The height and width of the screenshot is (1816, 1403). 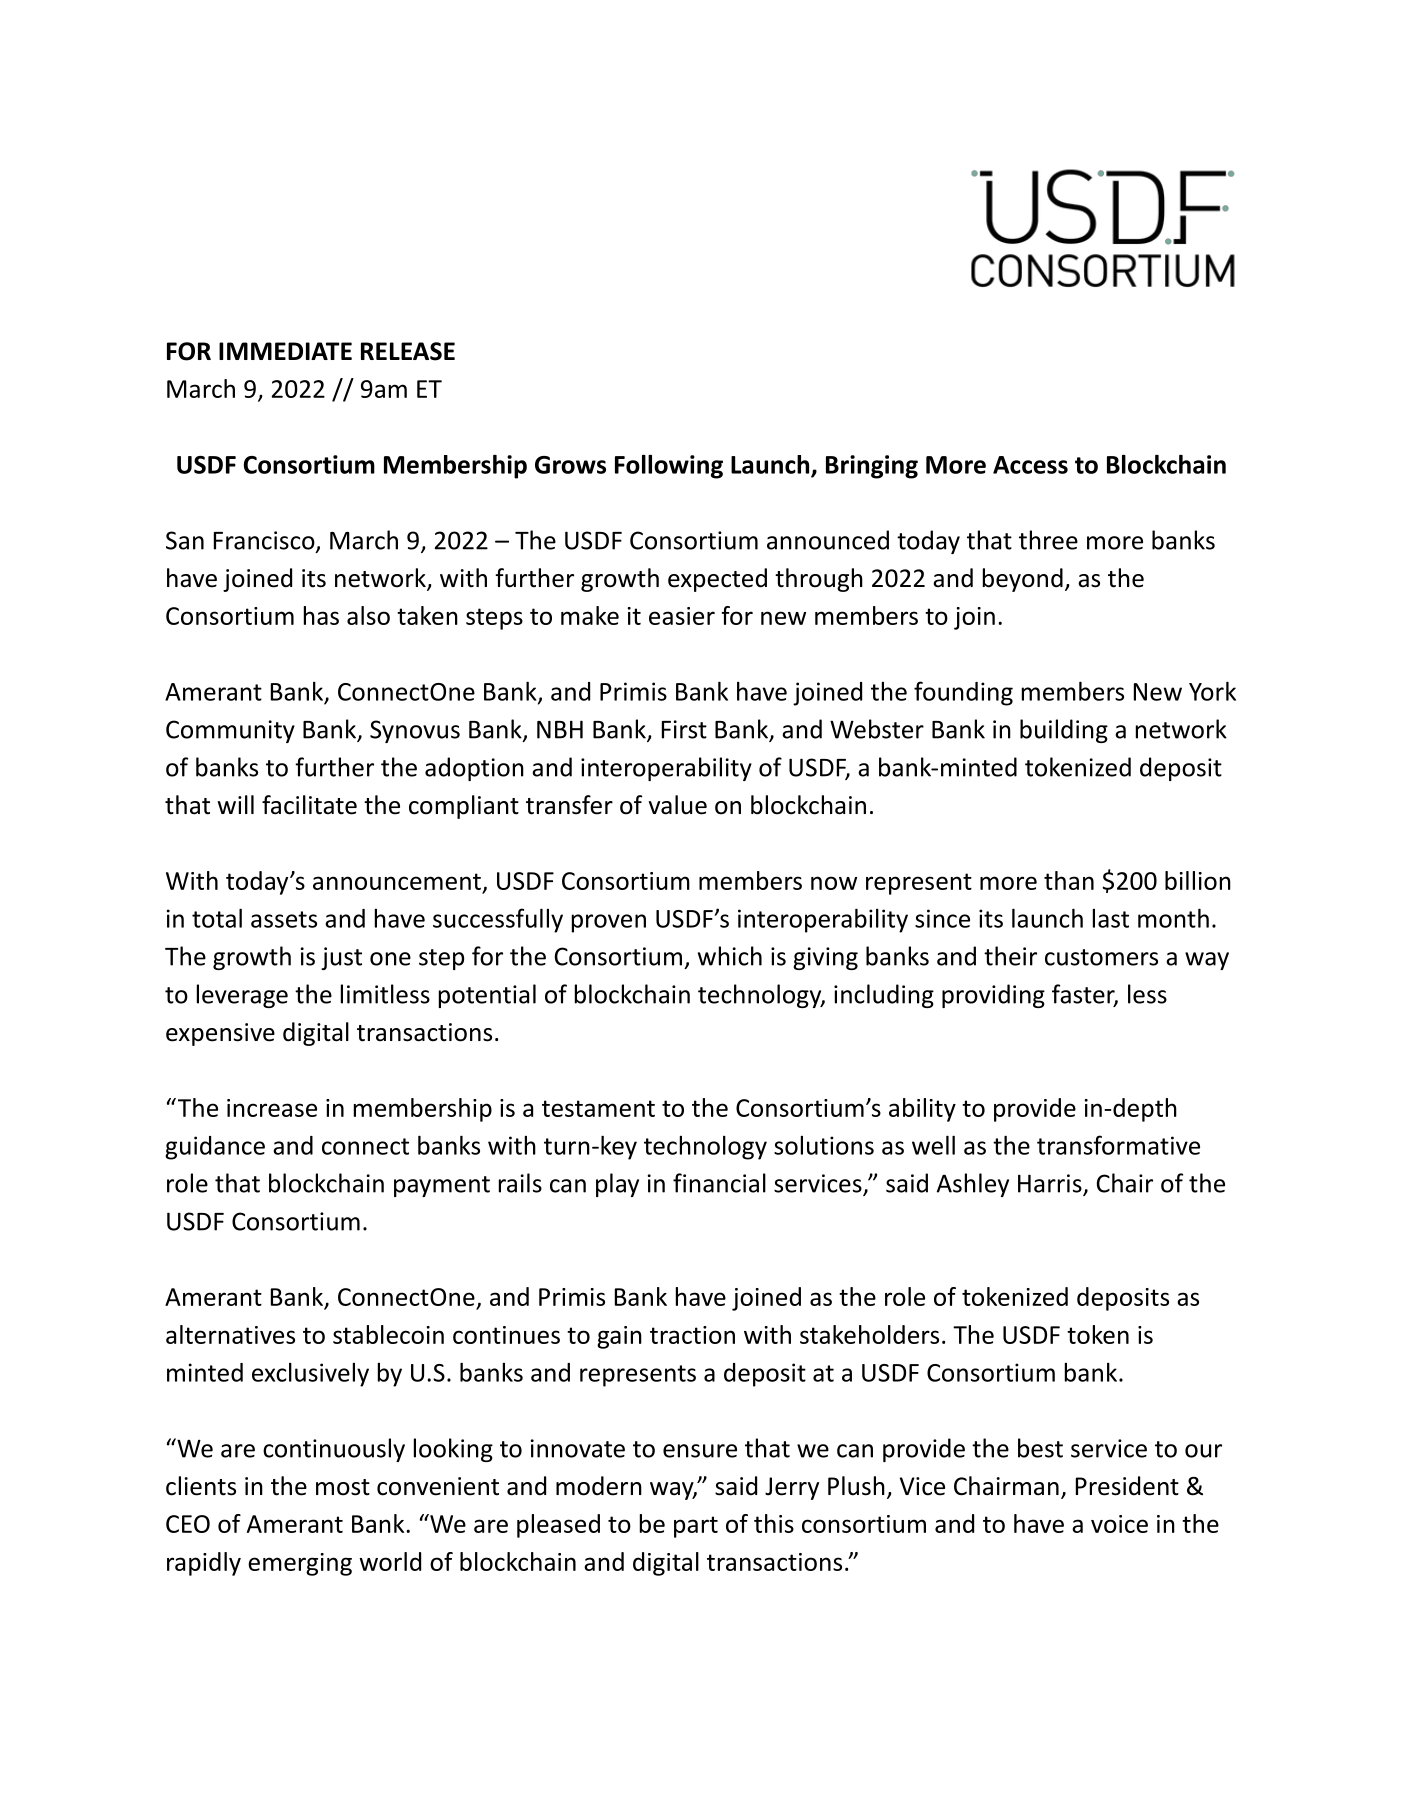 I want to click on part, so click(x=696, y=1527).
